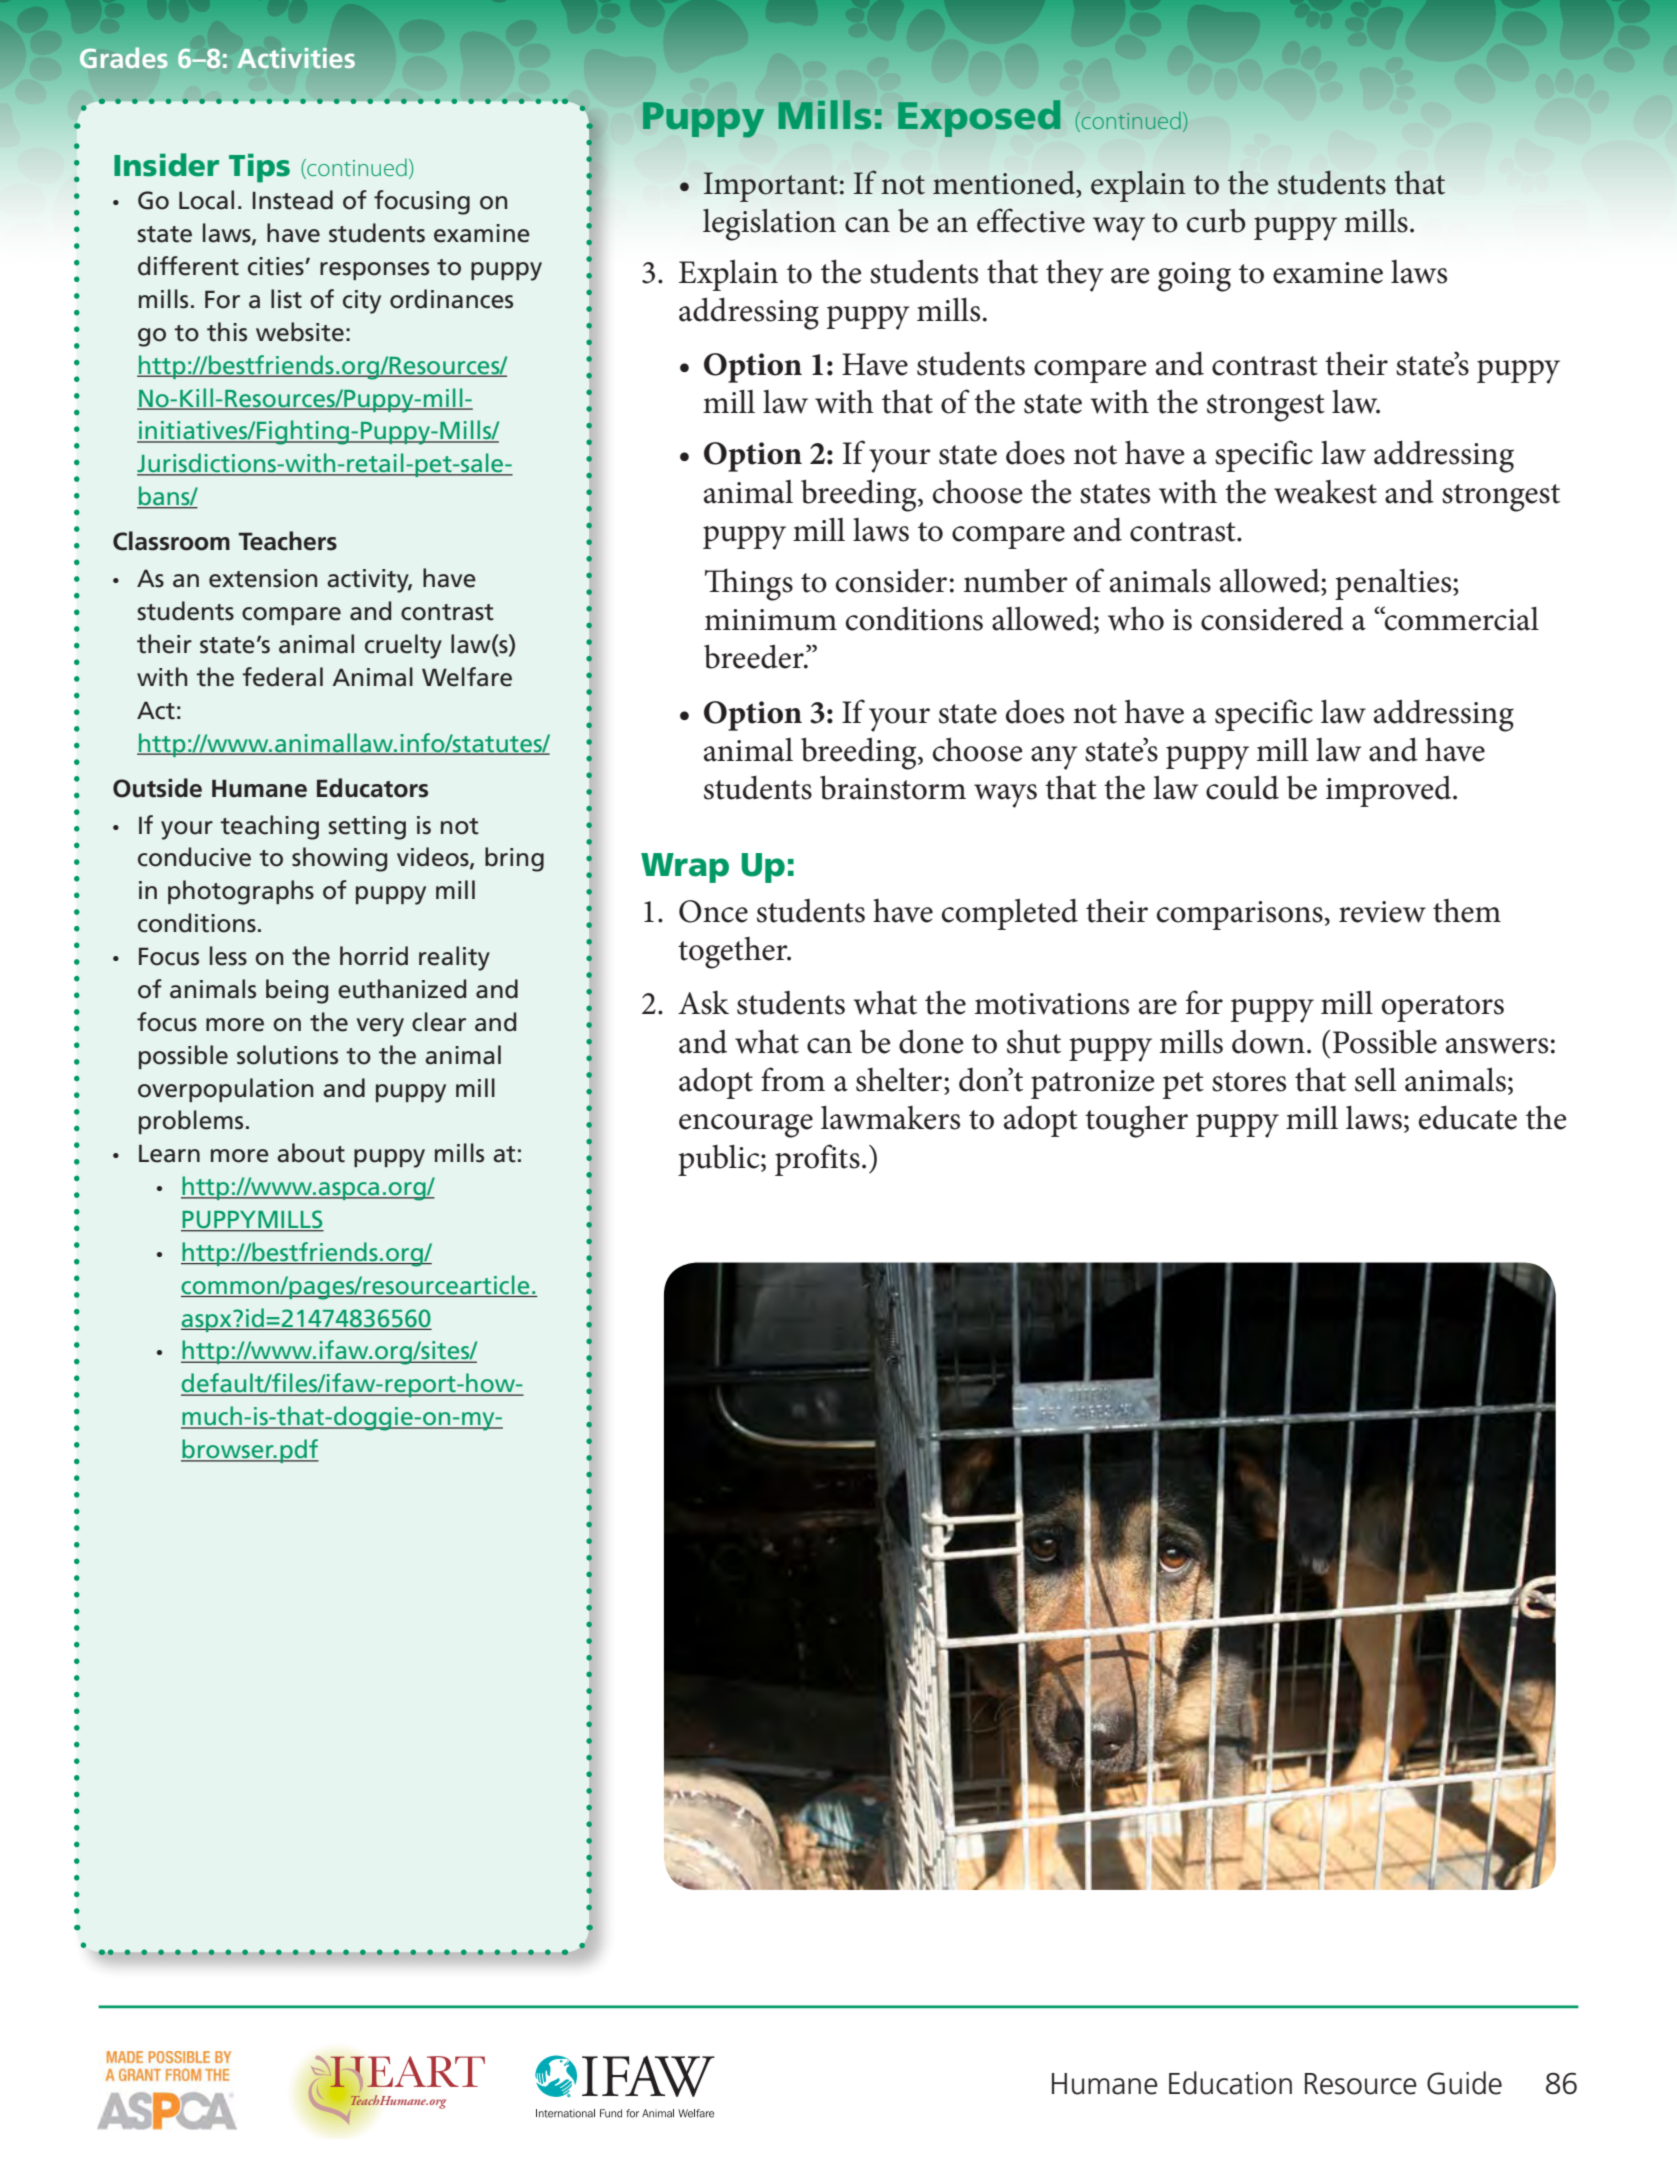 The image size is (1677, 2170). I want to click on educate, so click(1468, 1118).
